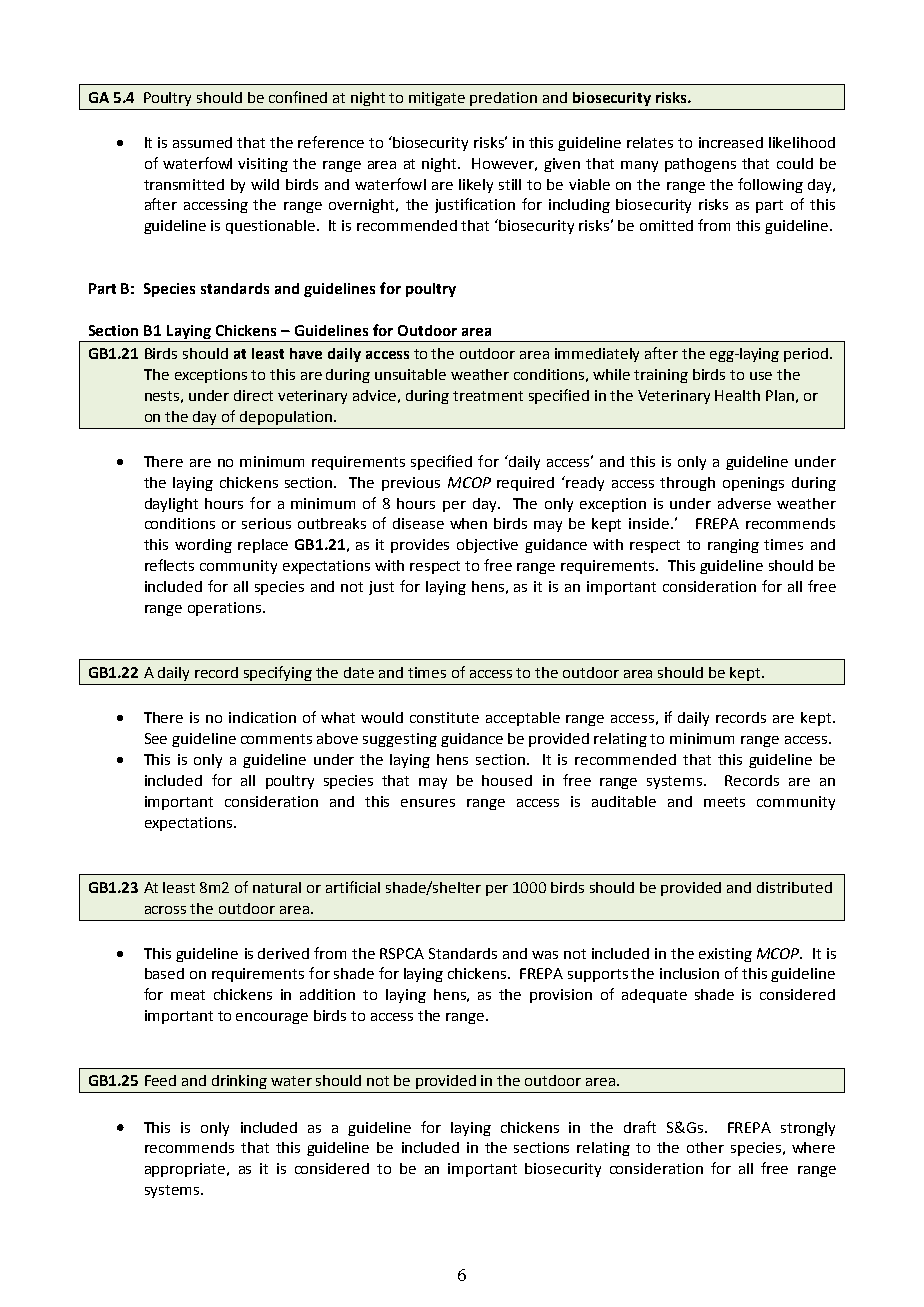 Image resolution: width=924 pixels, height=1307 pixels. I want to click on openings, so click(753, 484).
